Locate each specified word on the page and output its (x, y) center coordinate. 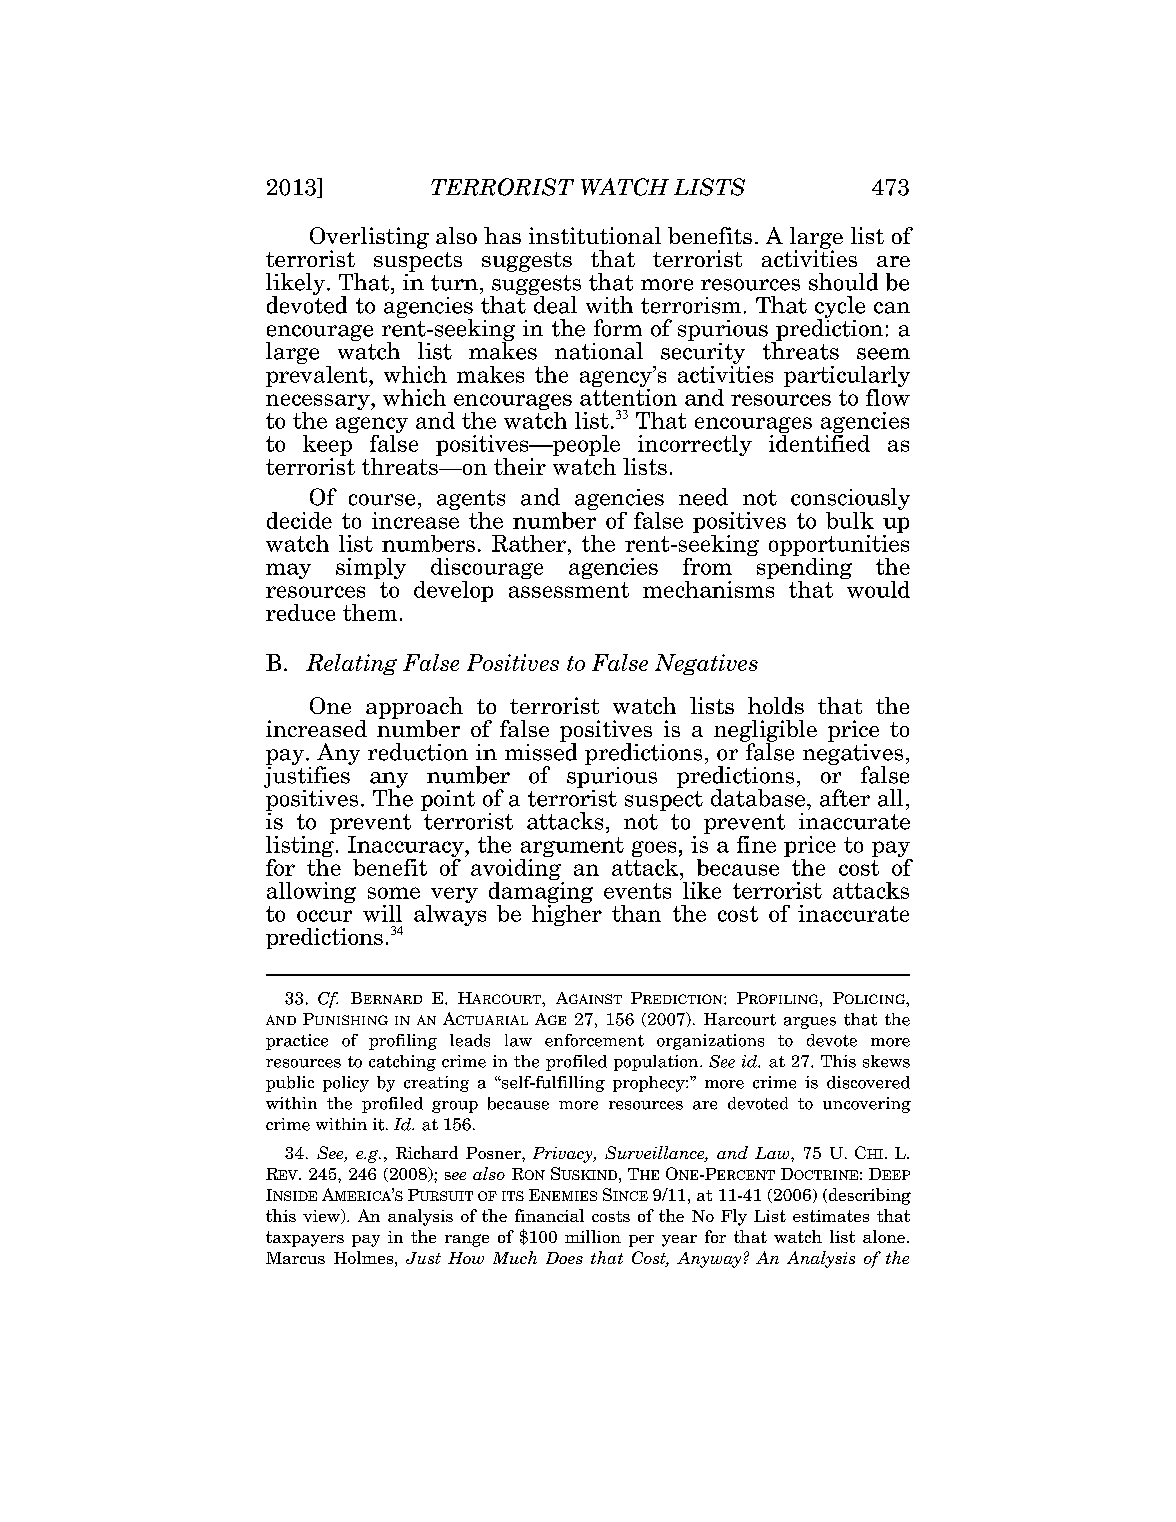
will (382, 913)
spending (803, 568)
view (322, 1216)
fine (756, 844)
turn (454, 283)
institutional (595, 235)
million (593, 1236)
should (843, 282)
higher (567, 914)
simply (371, 568)
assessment (569, 590)
